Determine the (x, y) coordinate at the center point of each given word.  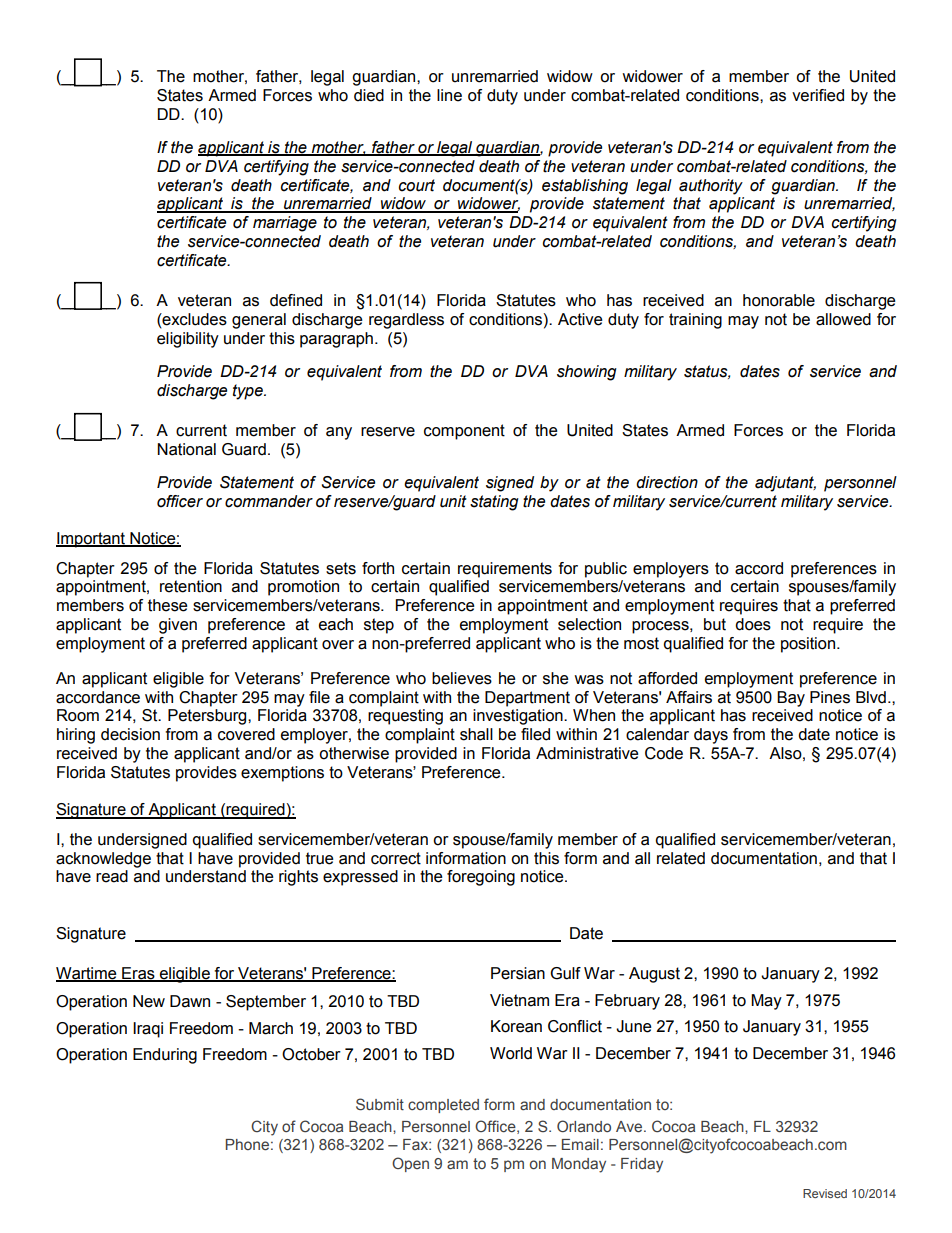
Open (410, 1164)
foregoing (481, 878)
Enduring (165, 1056)
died (369, 95)
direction (667, 482)
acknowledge (103, 860)
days (711, 736)
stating (494, 503)
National (186, 449)
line (449, 95)
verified (818, 95)
